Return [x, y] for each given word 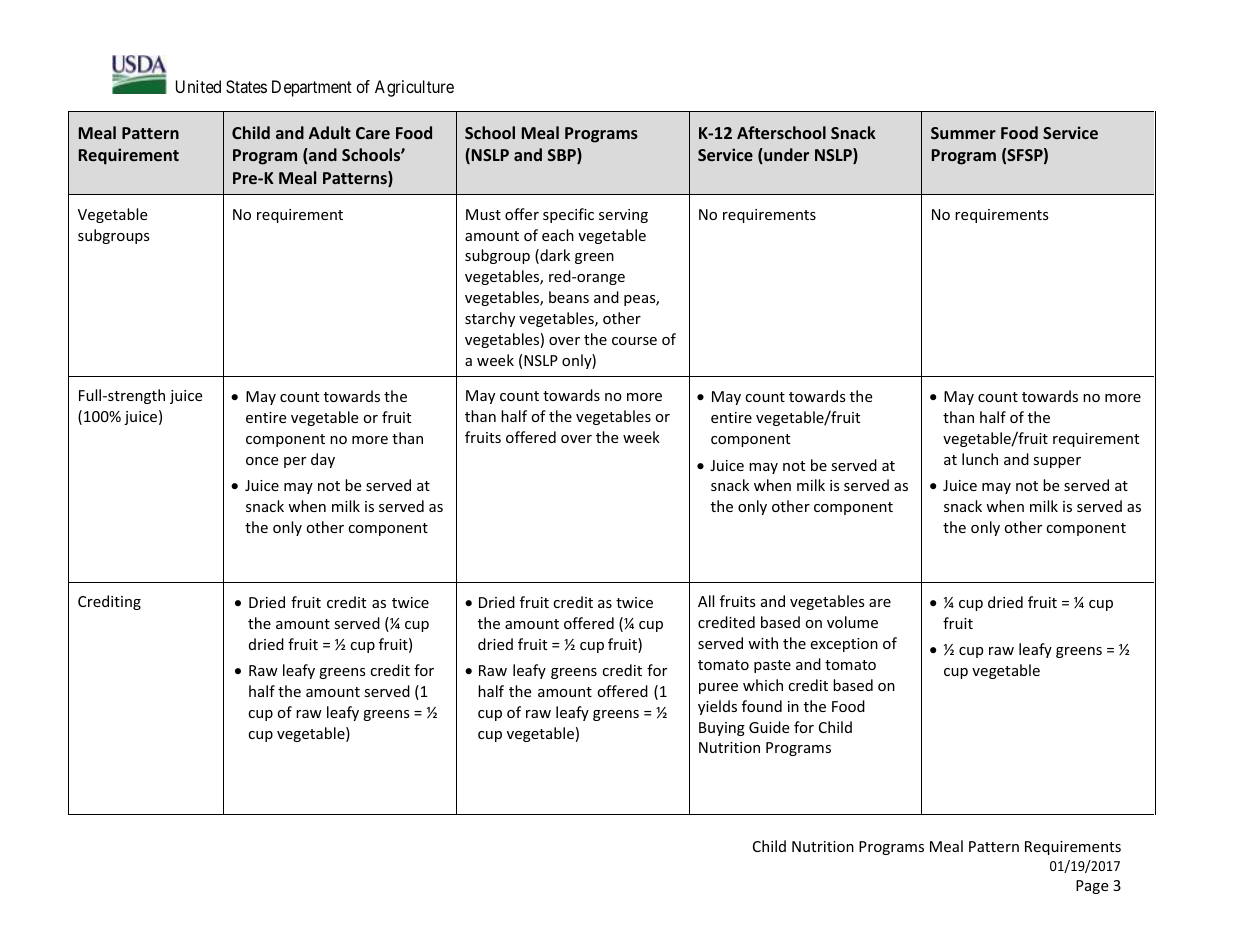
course [634, 341]
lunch [980, 459]
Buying [722, 729]
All [706, 601]
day [323, 460]
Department [312, 88]
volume [852, 622]
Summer [963, 133]
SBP [563, 156]
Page [1092, 887]
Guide [769, 727]
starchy [490, 319]
